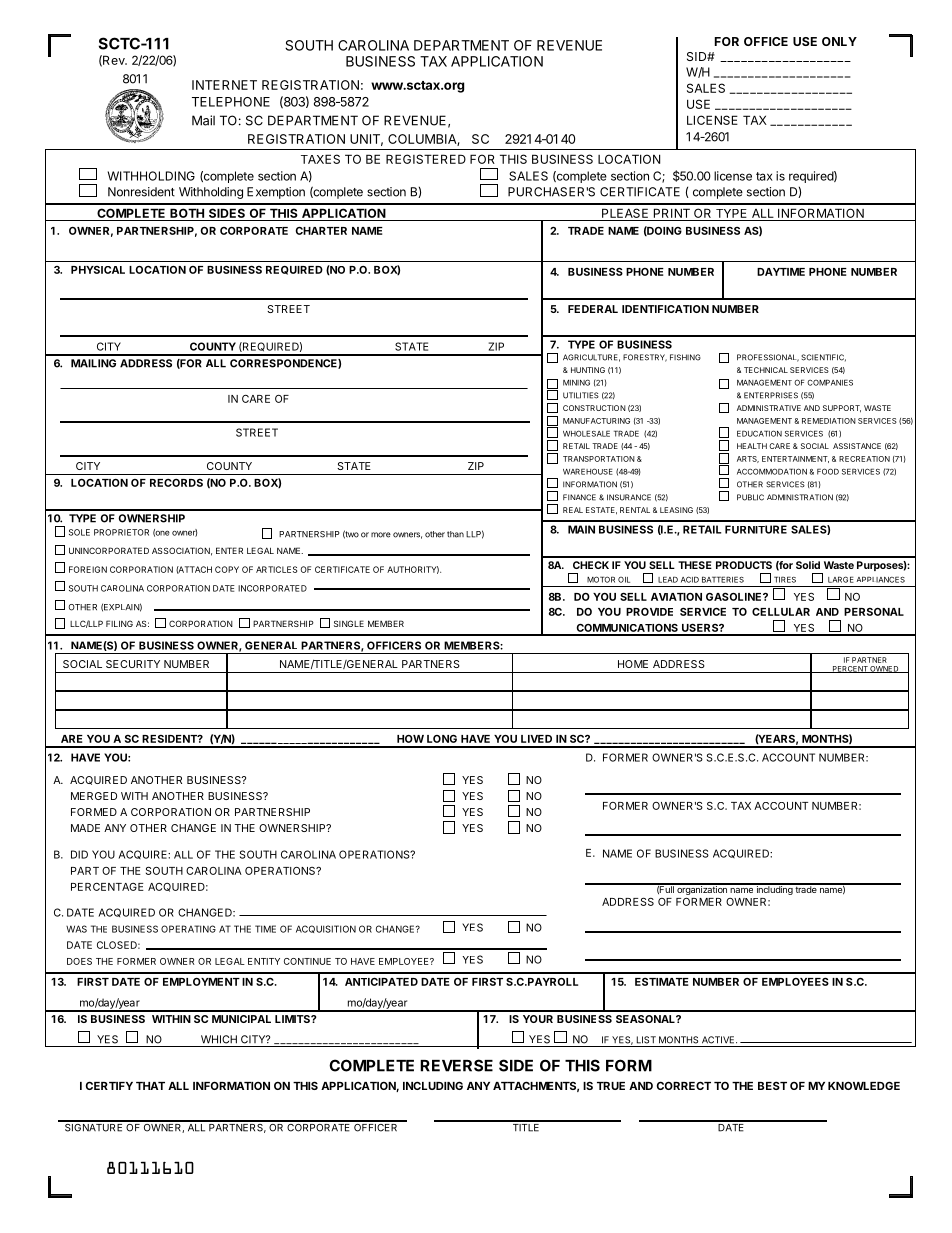 Image resolution: width=952 pixels, height=1233 pixels. I want to click on REGISTERED, so click(426, 159).
